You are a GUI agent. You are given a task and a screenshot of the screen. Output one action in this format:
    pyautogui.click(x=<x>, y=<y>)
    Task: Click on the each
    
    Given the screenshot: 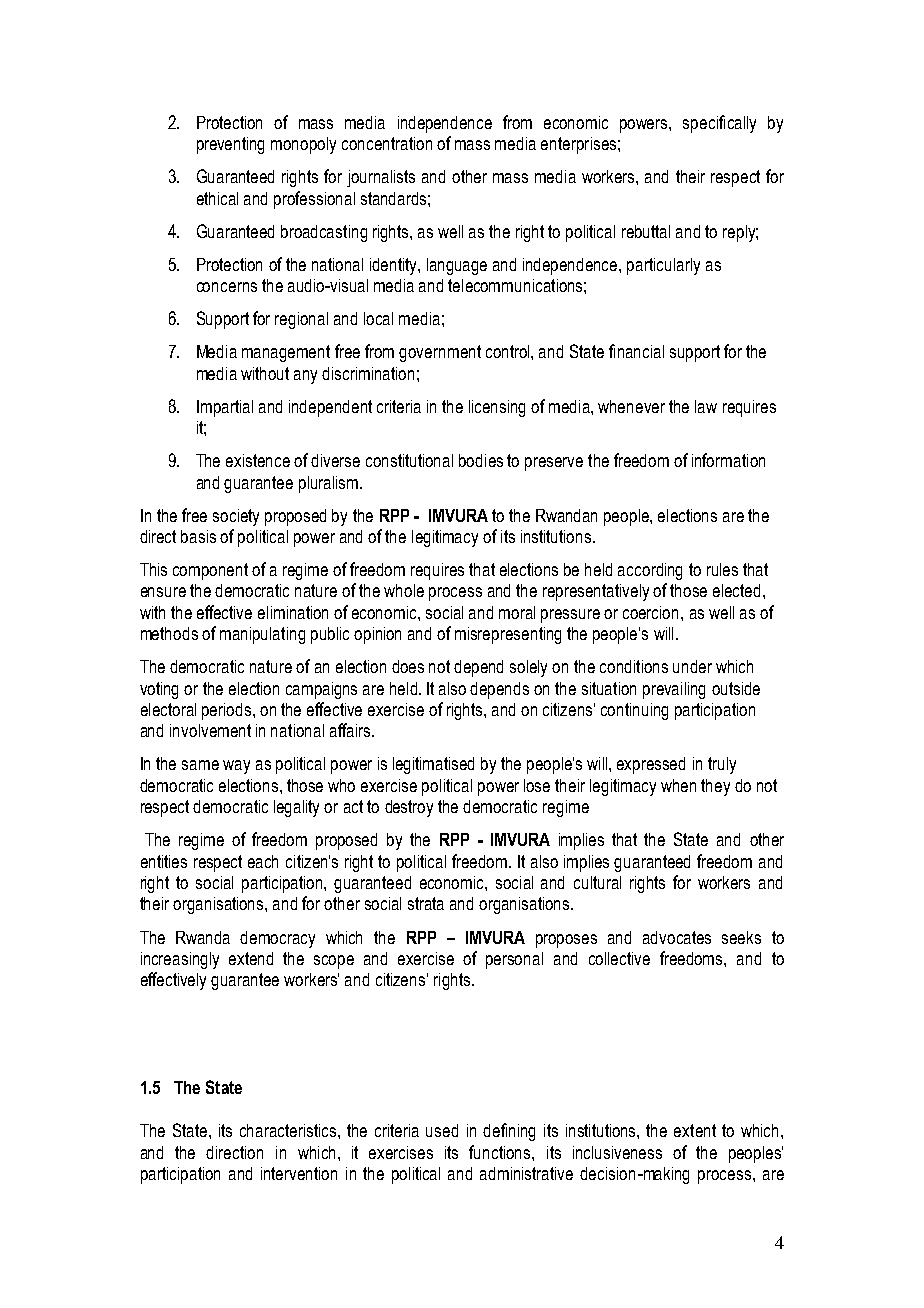 What is the action you would take?
    pyautogui.click(x=263, y=861)
